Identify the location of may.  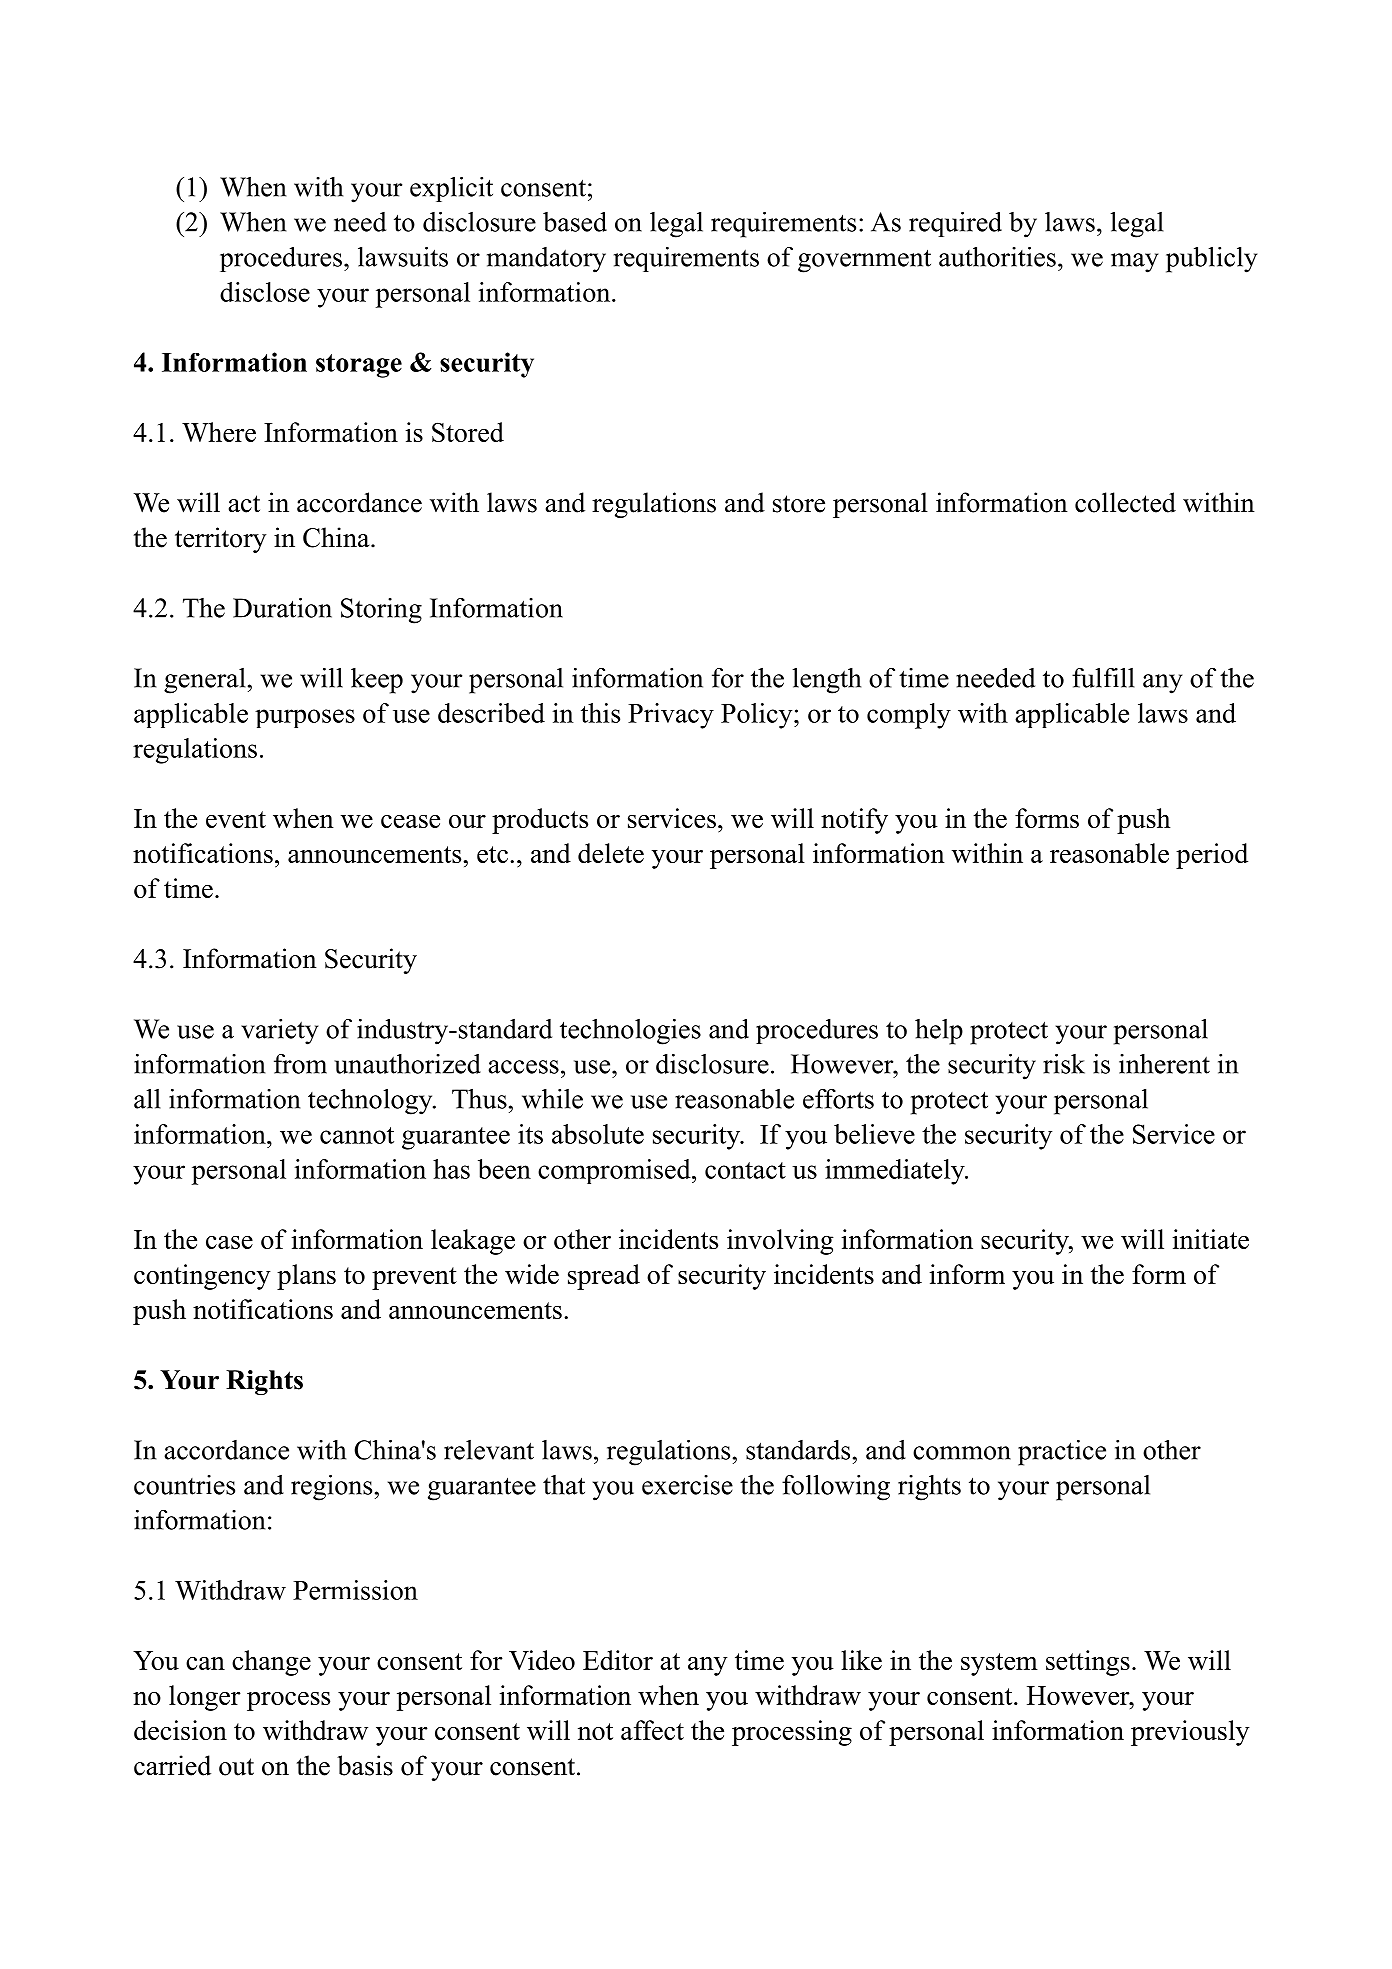
(1134, 263).
